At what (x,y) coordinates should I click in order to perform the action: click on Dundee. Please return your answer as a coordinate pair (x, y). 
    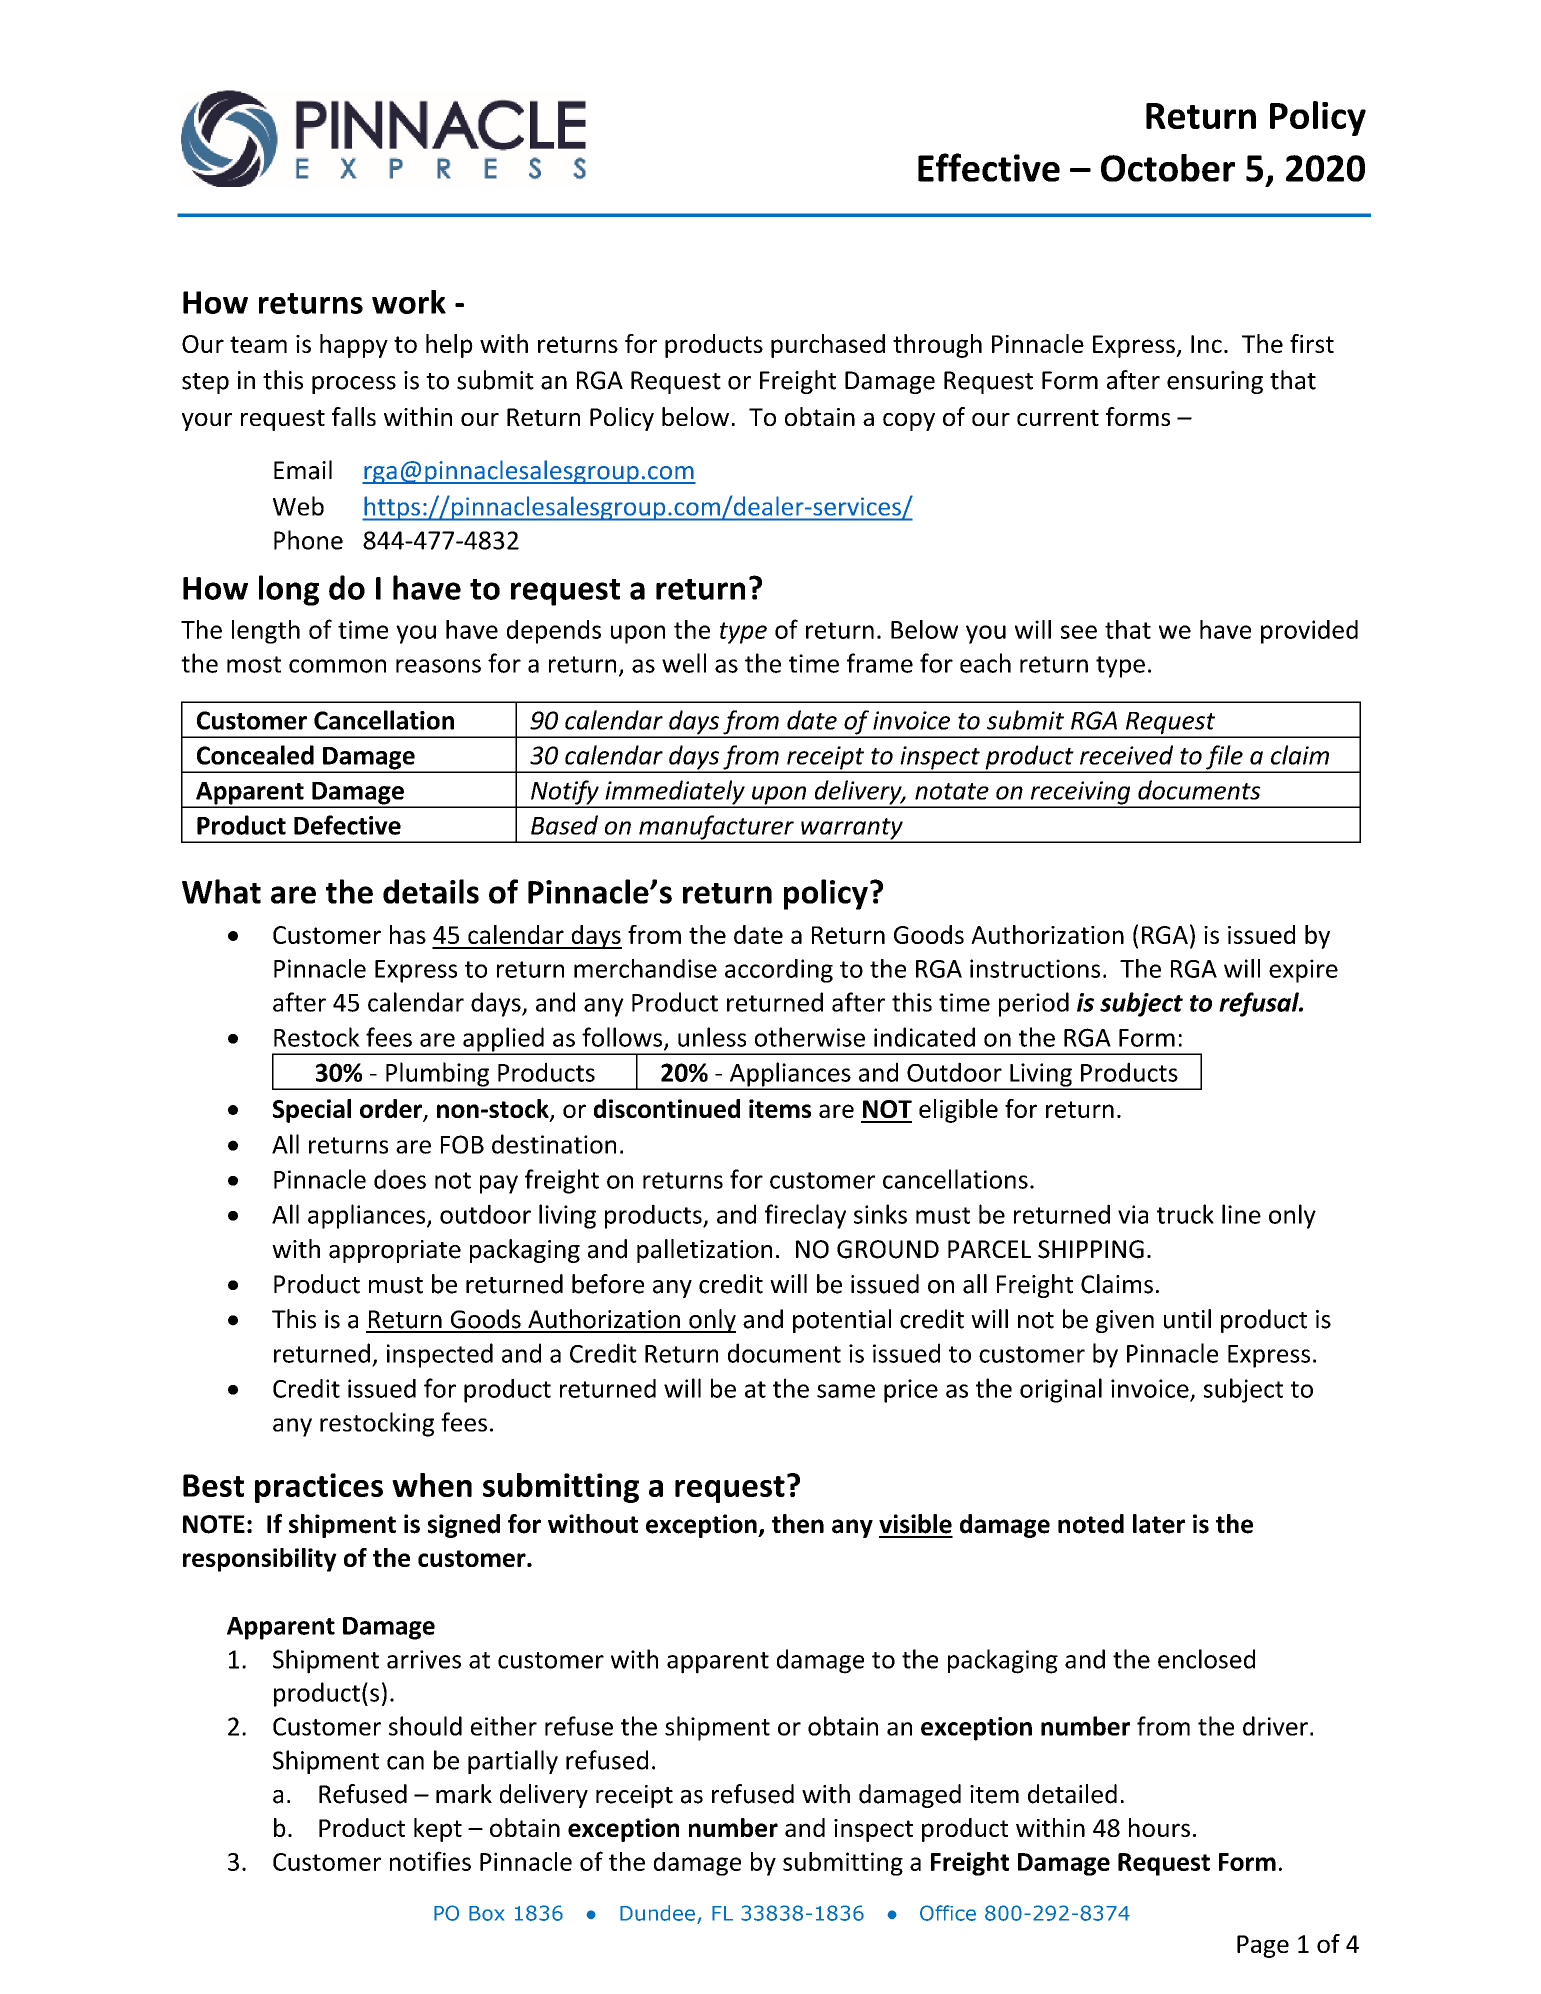
    Looking at the image, I should click on (657, 1913).
